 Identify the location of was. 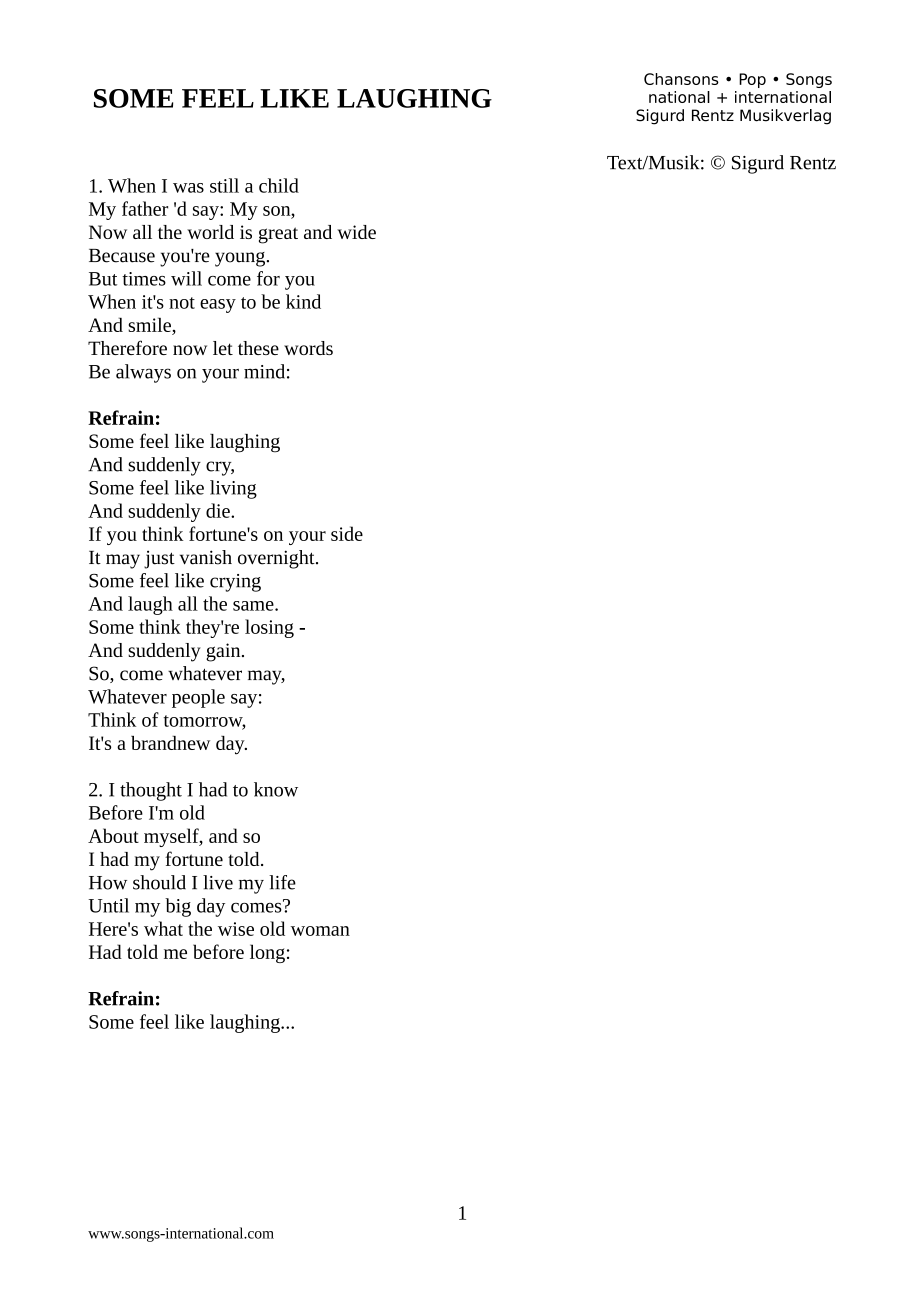
(188, 188).
